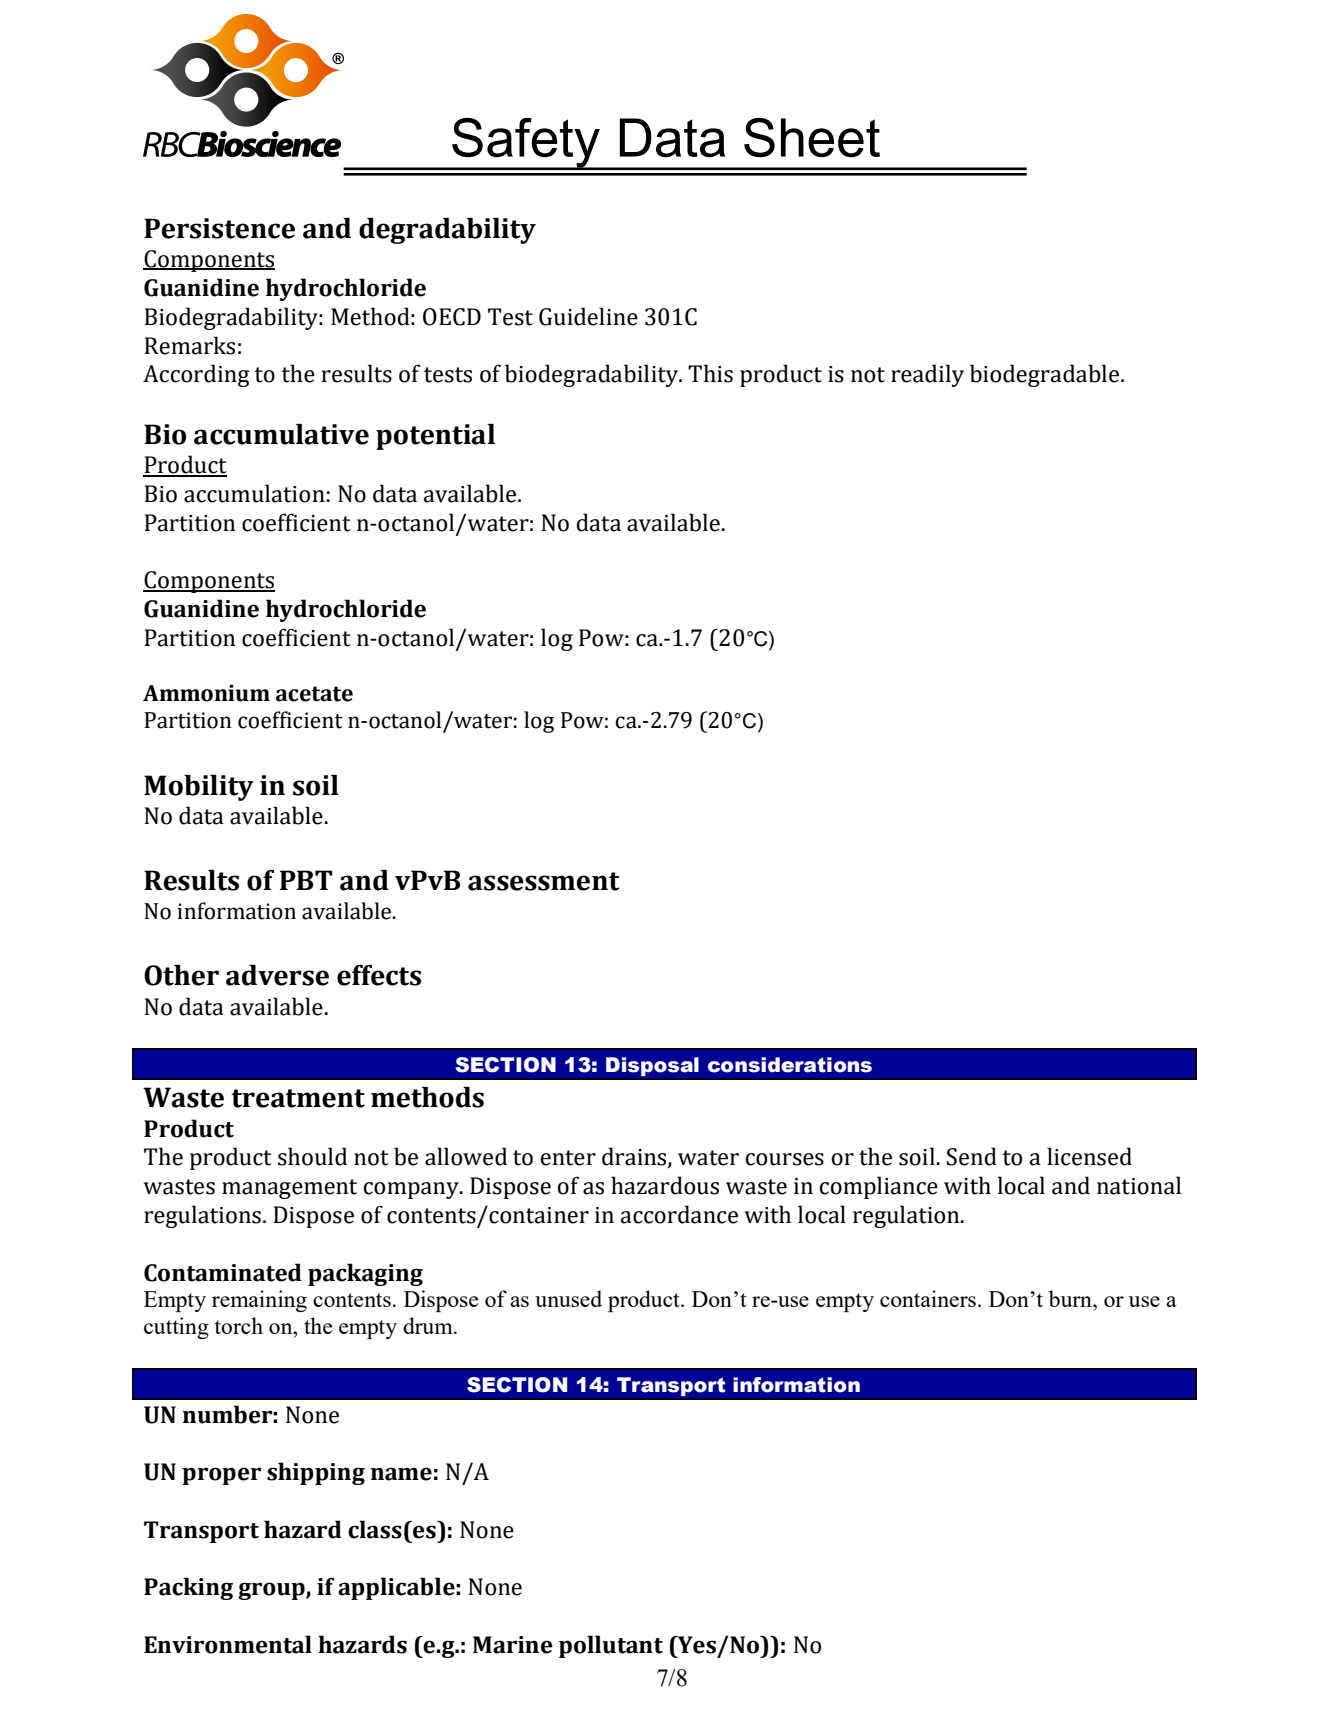 The width and height of the page is (1331, 1722). I want to click on Sheet, so click(812, 137).
